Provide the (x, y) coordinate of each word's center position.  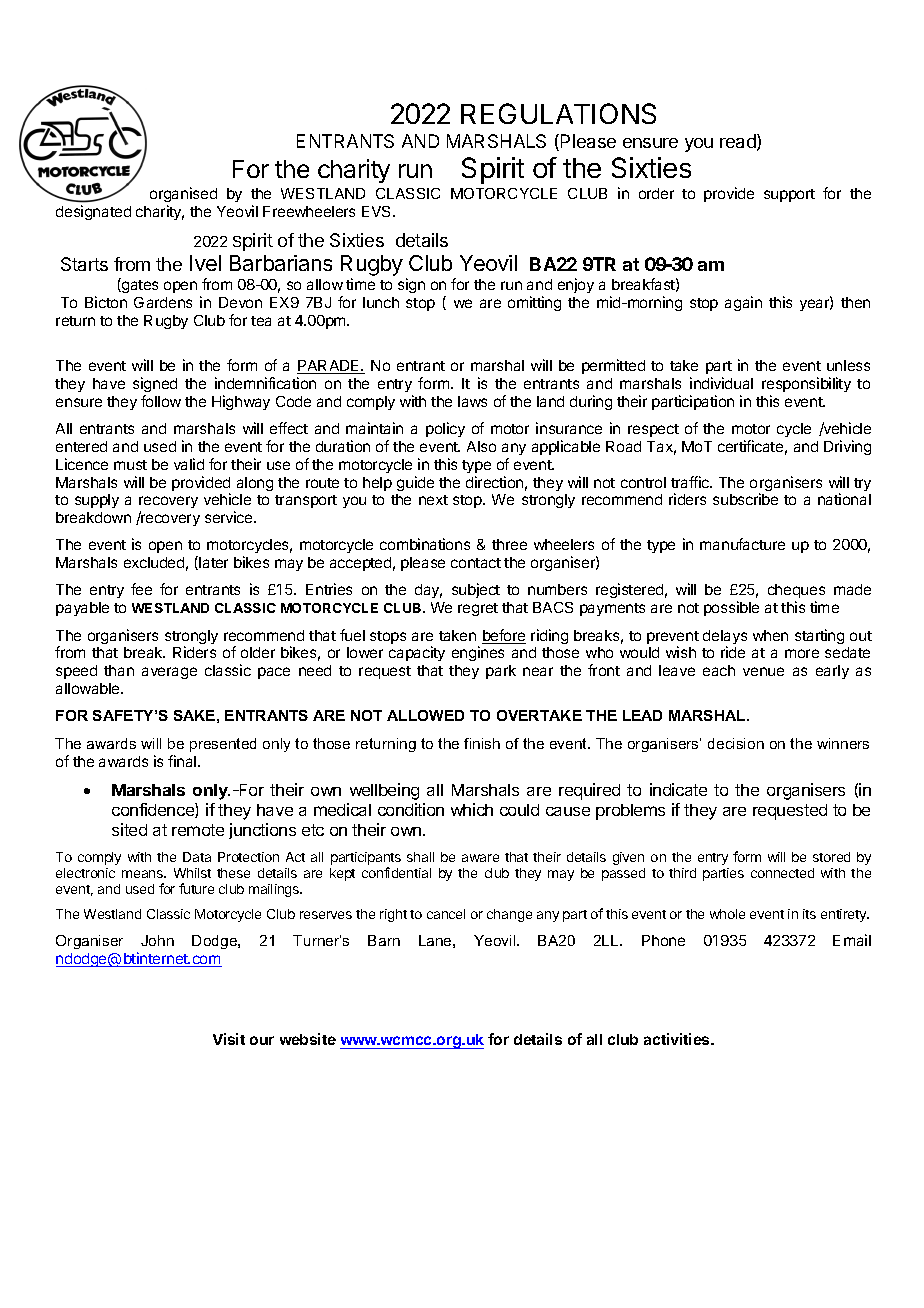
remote (198, 830)
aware (480, 858)
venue (763, 671)
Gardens (163, 302)
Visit (229, 1039)
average (169, 673)
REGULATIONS (558, 113)
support (789, 195)
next (433, 500)
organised (183, 194)
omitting (534, 303)
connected (782, 873)
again (743, 303)
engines (478, 653)
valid (189, 464)
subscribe (745, 499)
